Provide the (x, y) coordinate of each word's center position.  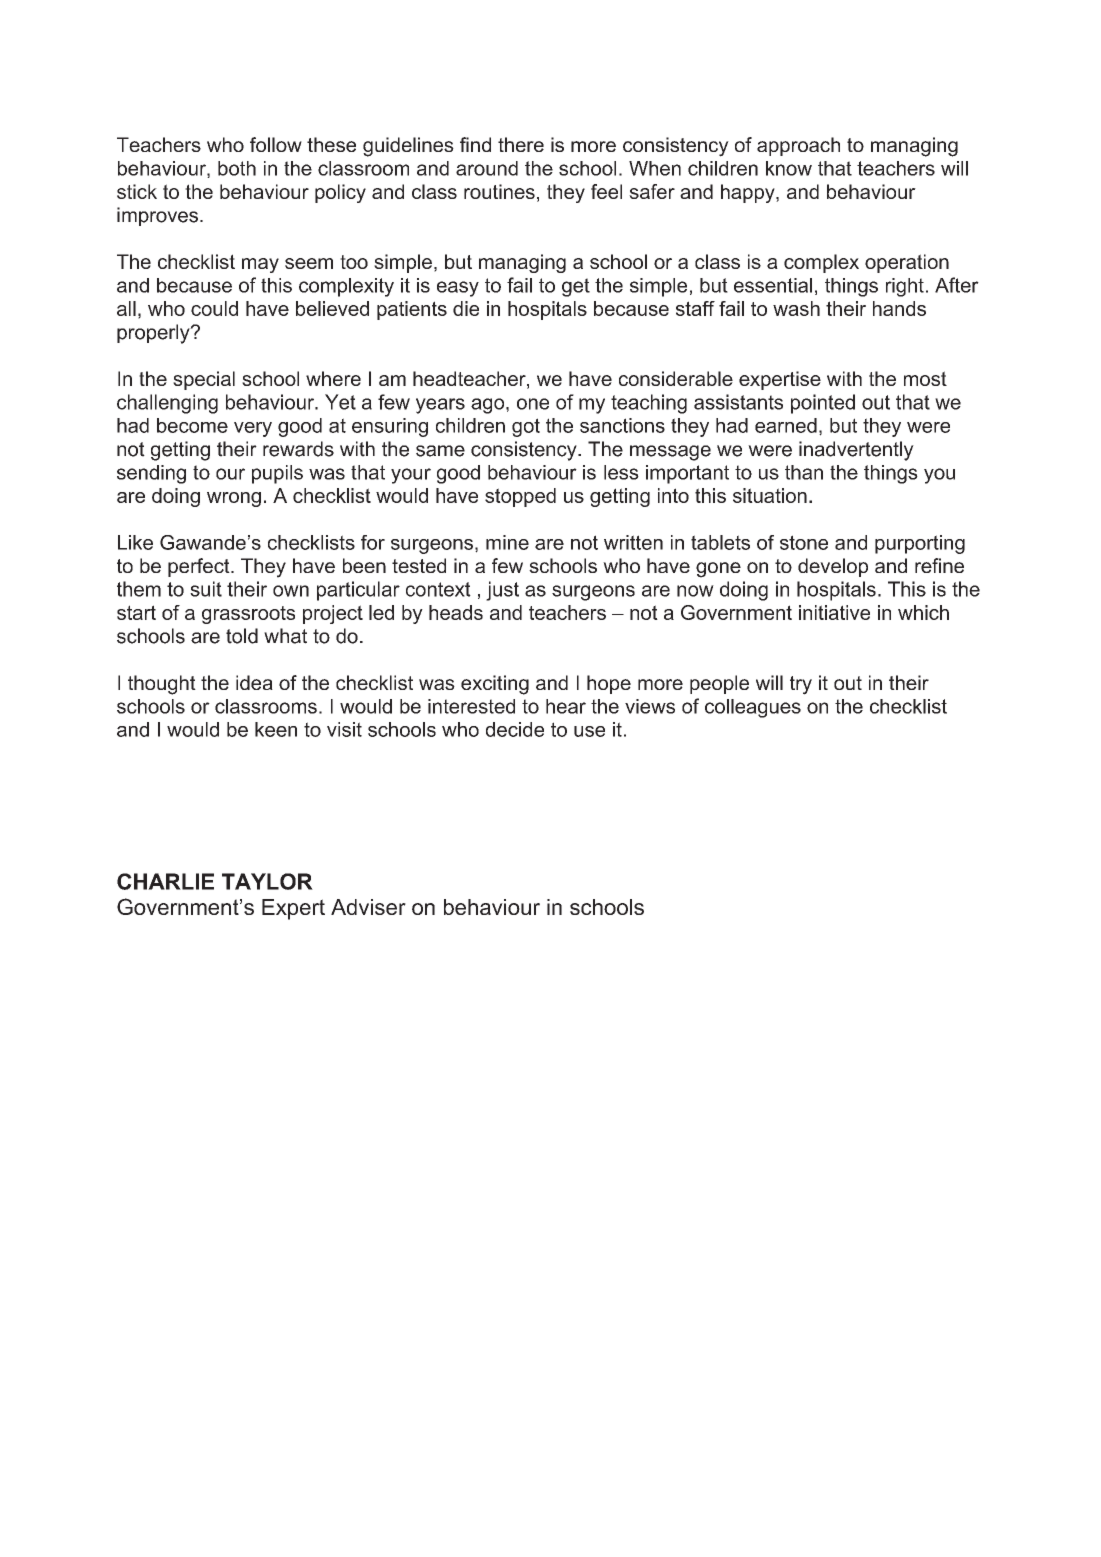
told (242, 636)
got (526, 427)
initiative (834, 612)
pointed (823, 404)
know (789, 168)
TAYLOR (267, 881)
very (253, 429)
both (237, 168)
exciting (495, 685)
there (521, 144)
